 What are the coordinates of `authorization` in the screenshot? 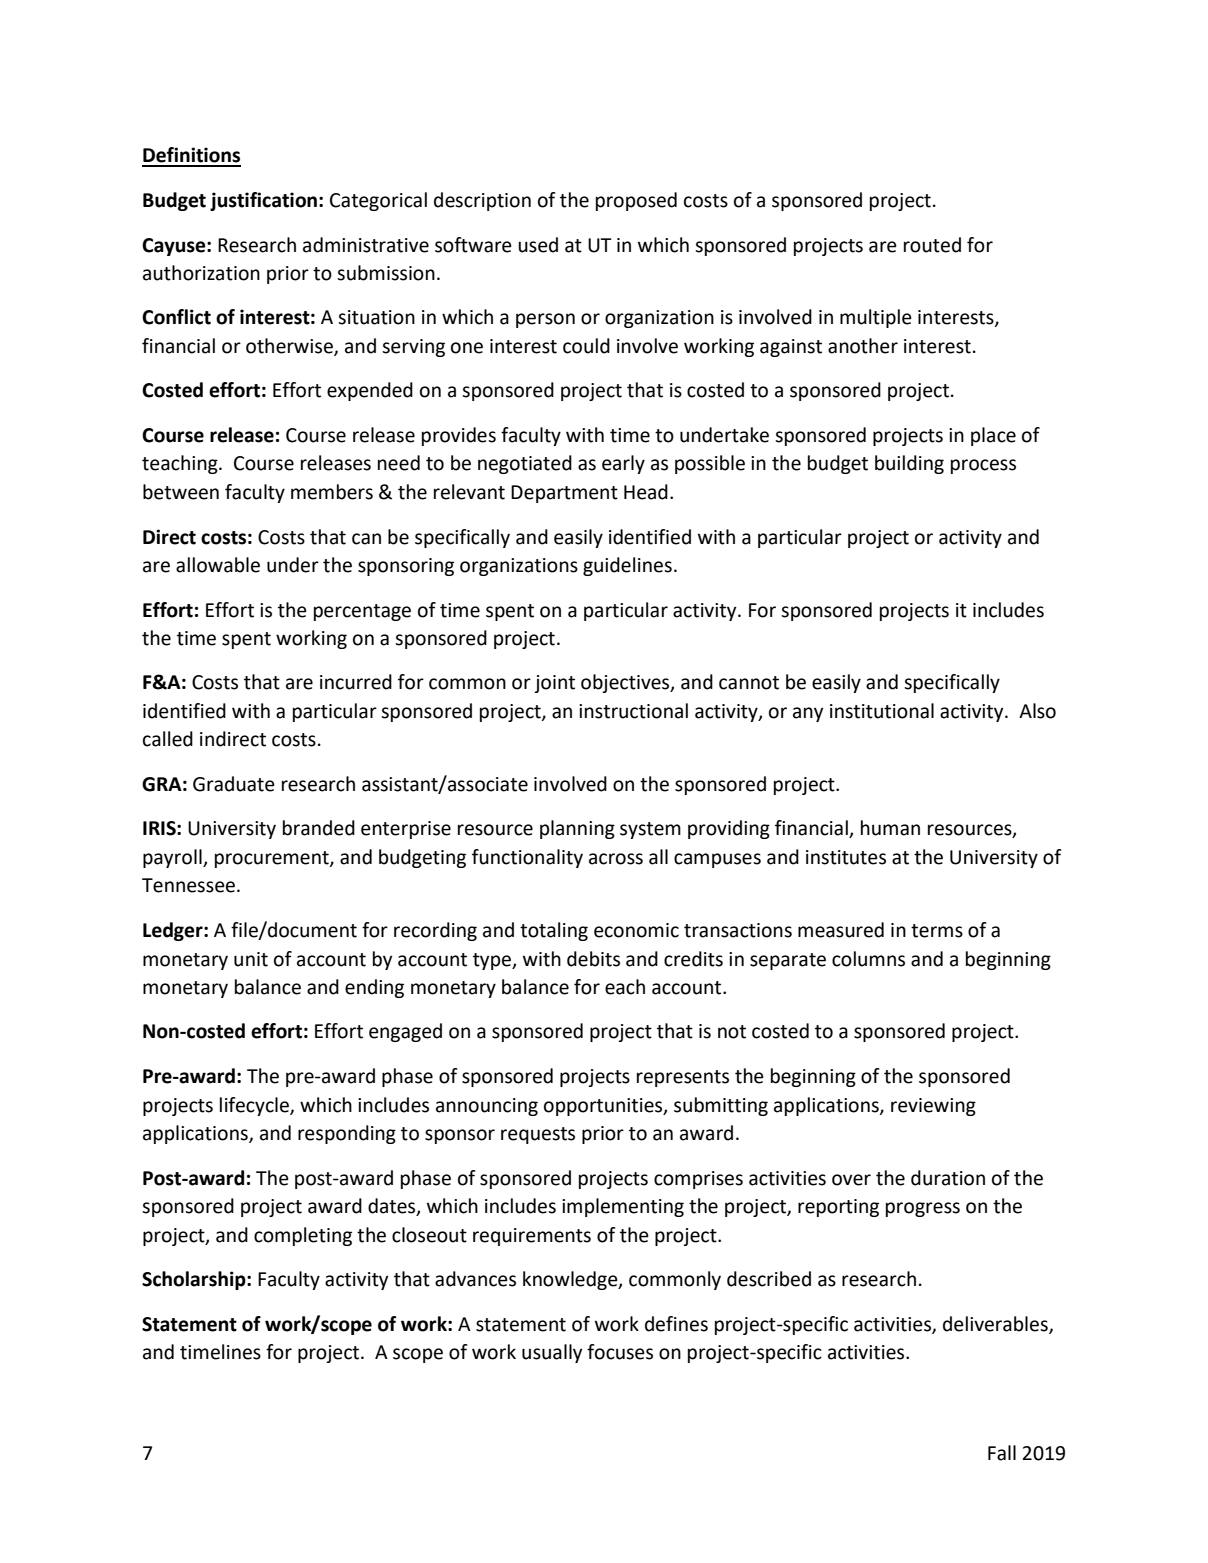 It's located at (201, 273).
